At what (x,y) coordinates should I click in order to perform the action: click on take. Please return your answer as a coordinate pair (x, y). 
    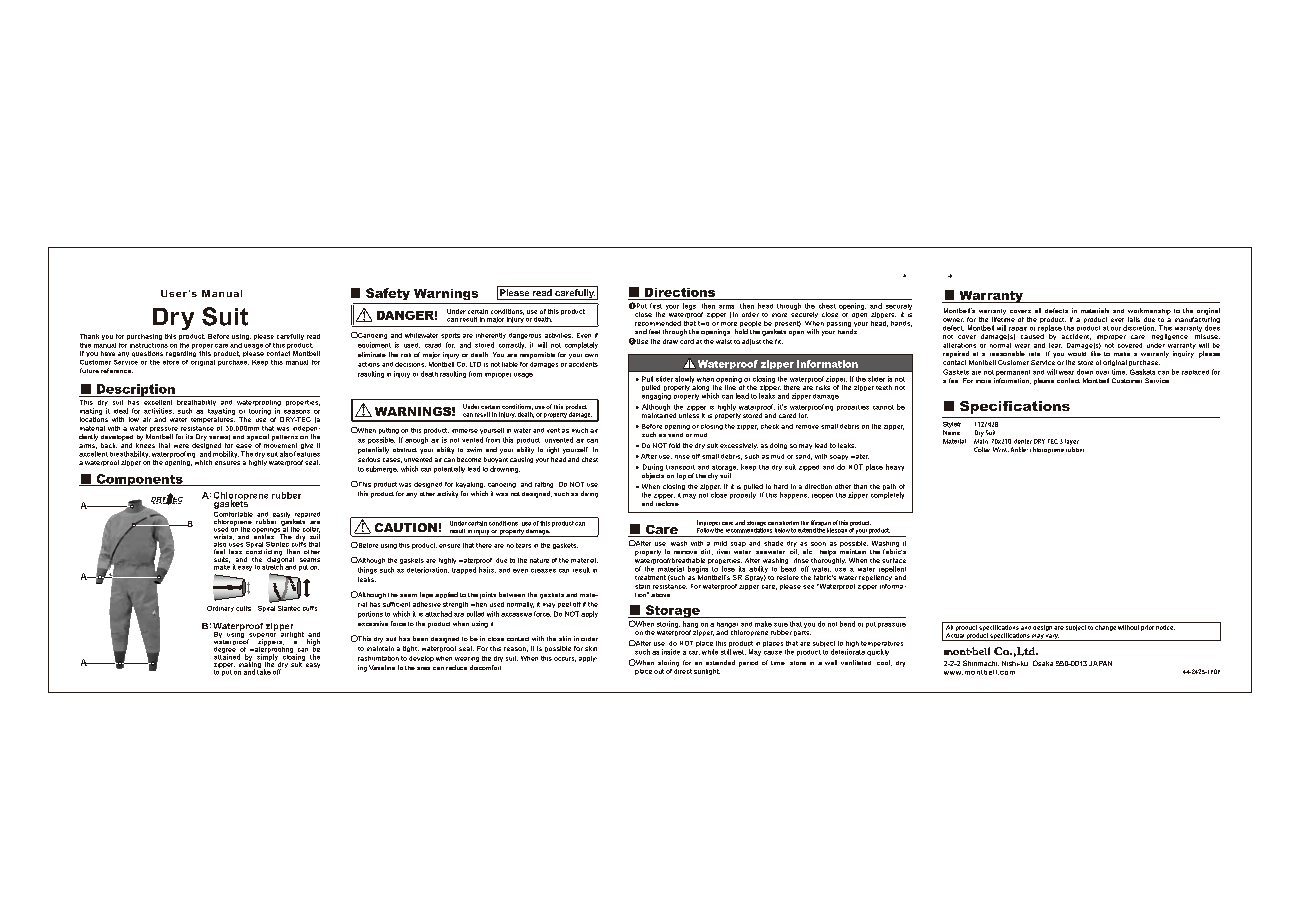
    Looking at the image, I should click on (264, 671).
